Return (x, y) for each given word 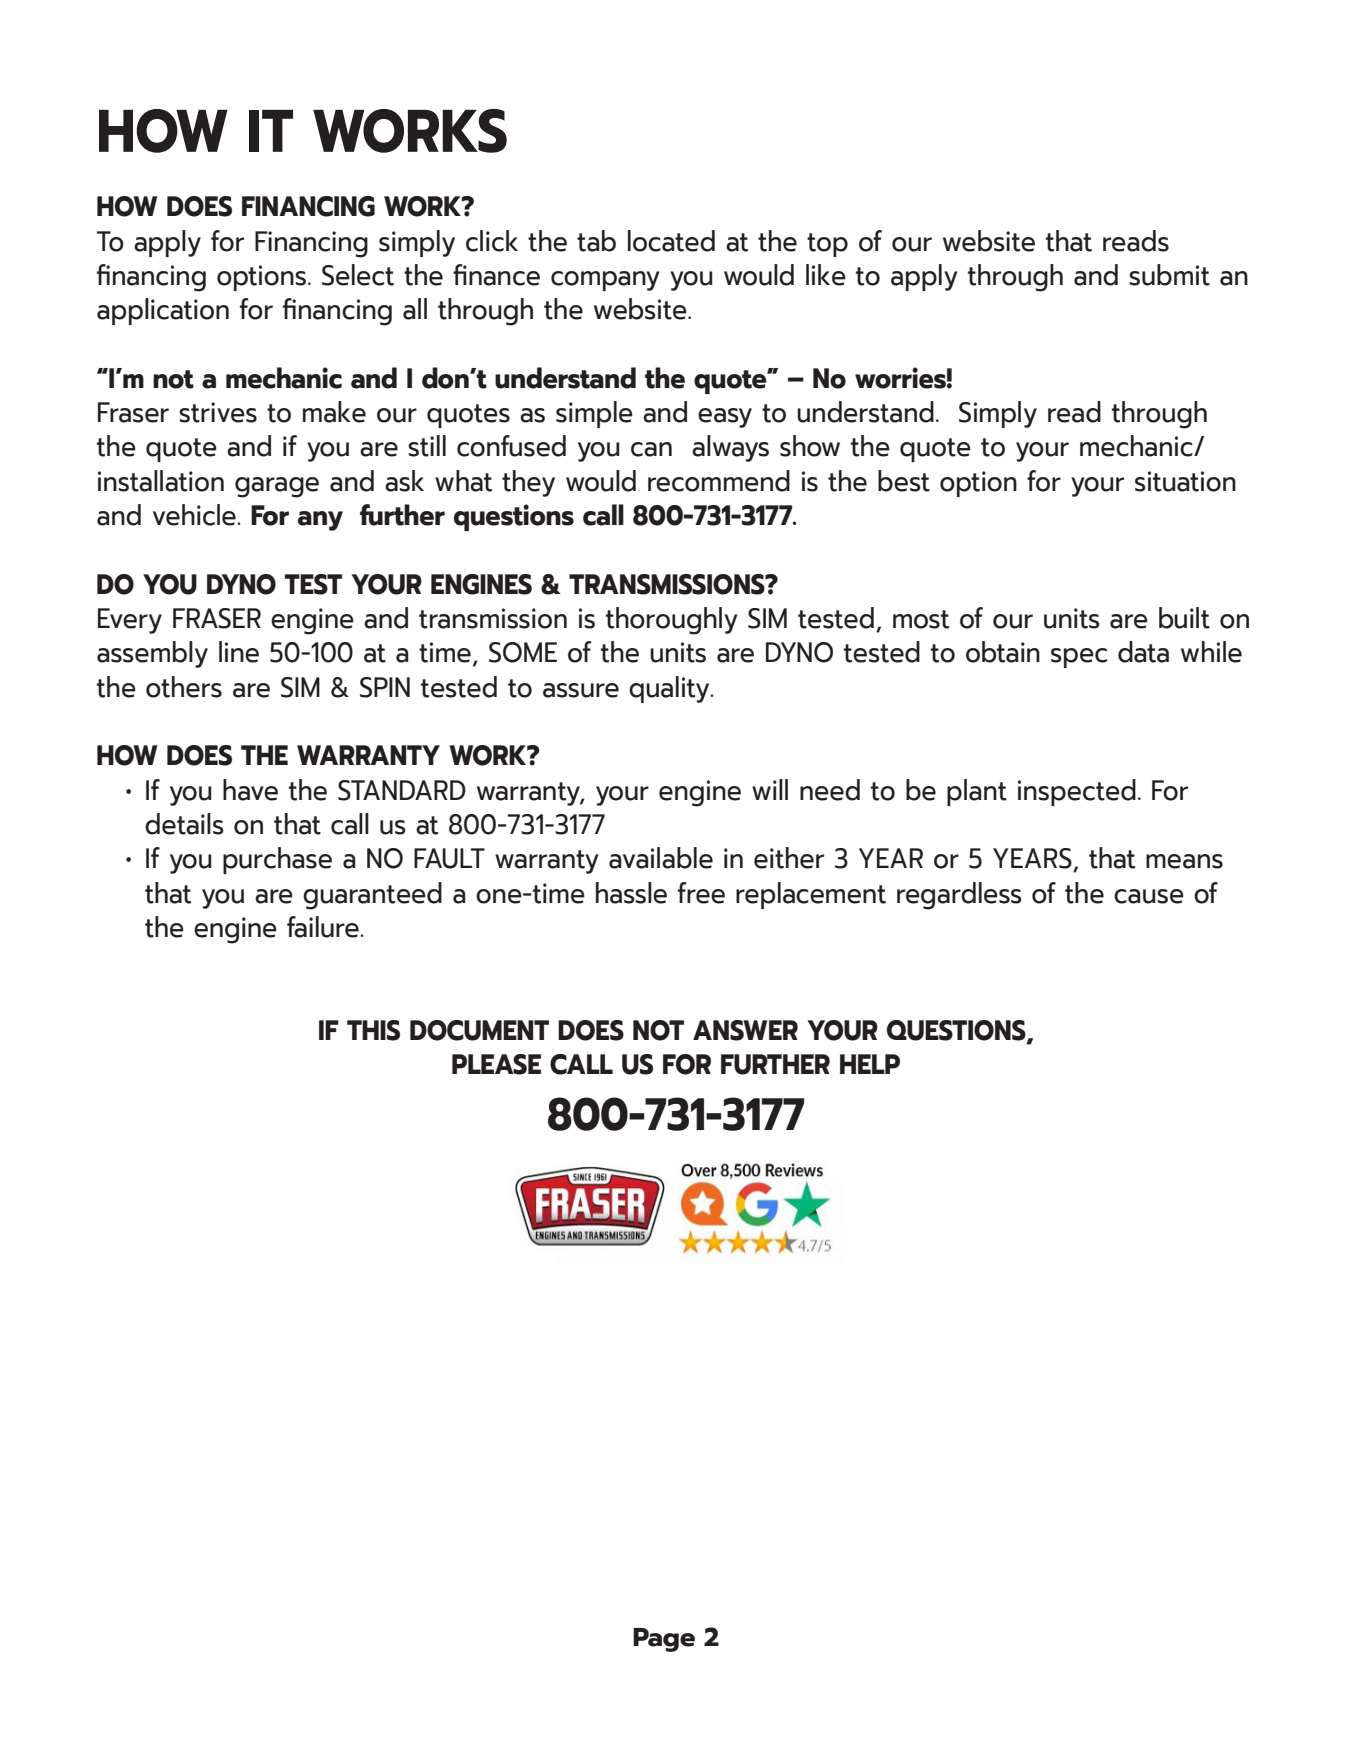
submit (1169, 275)
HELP (870, 1064)
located (671, 241)
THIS (373, 1030)
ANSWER (745, 1030)
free (701, 893)
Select (358, 275)
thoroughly (672, 621)
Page (664, 1640)
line (239, 652)
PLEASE (496, 1064)
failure (324, 927)
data (1143, 652)
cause (1149, 896)
